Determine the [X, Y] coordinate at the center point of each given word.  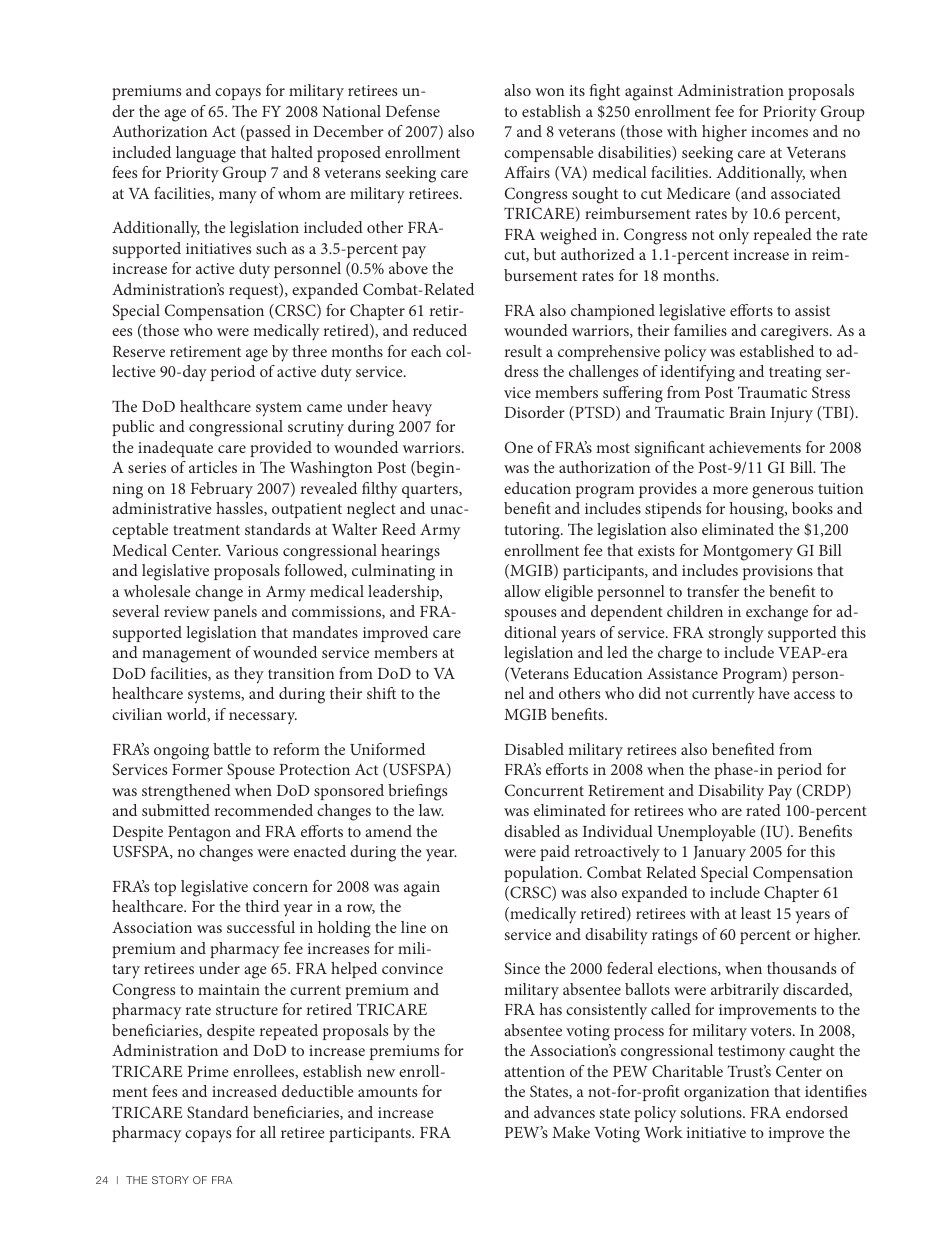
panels [235, 613]
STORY [170, 1180]
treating [795, 374]
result [523, 351]
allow [522, 591]
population [542, 874]
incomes [779, 131]
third [262, 906]
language [206, 154]
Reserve [139, 351]
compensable [549, 154]
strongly [736, 634]
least [756, 913]
